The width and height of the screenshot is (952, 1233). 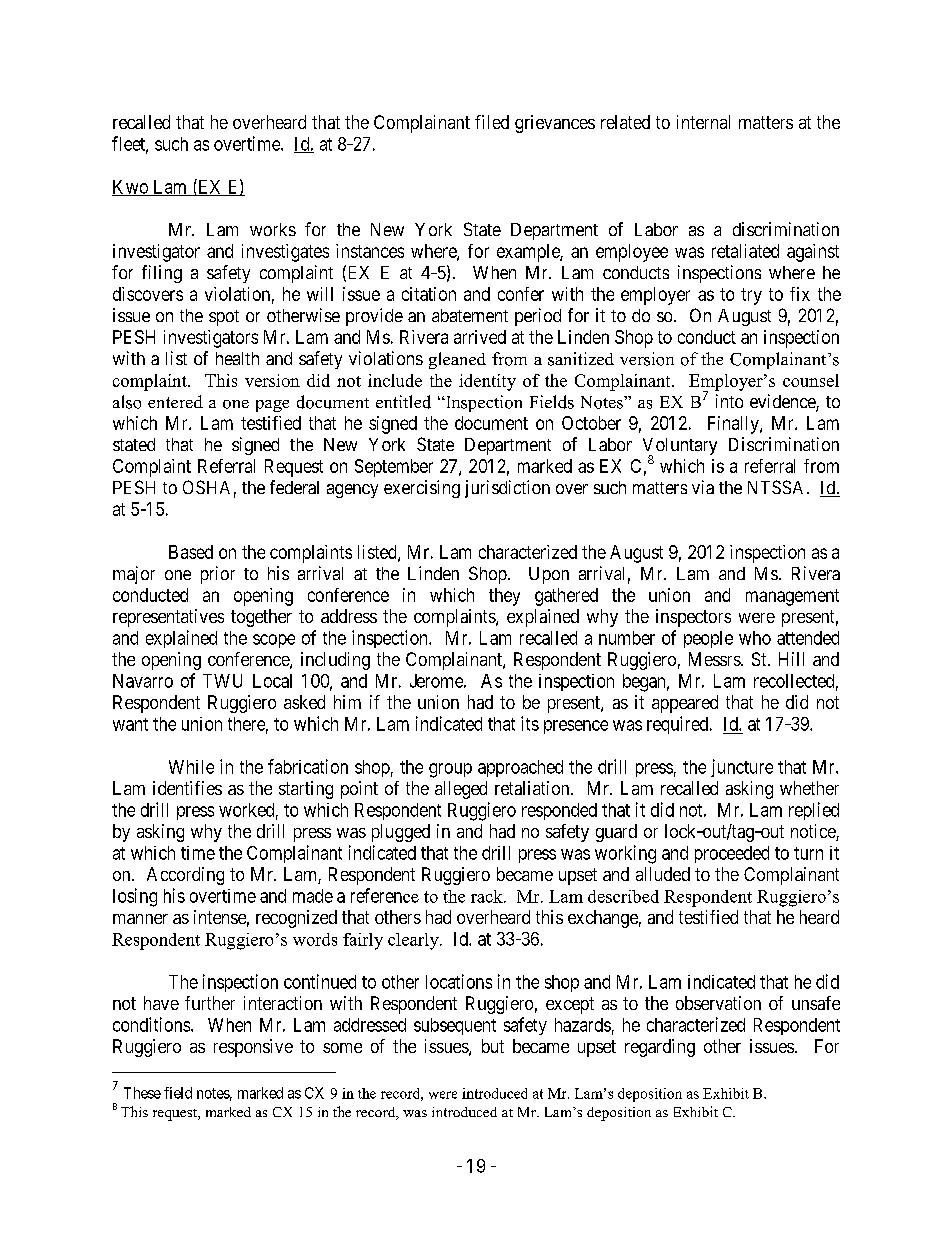 I want to click on works, so click(x=273, y=229).
